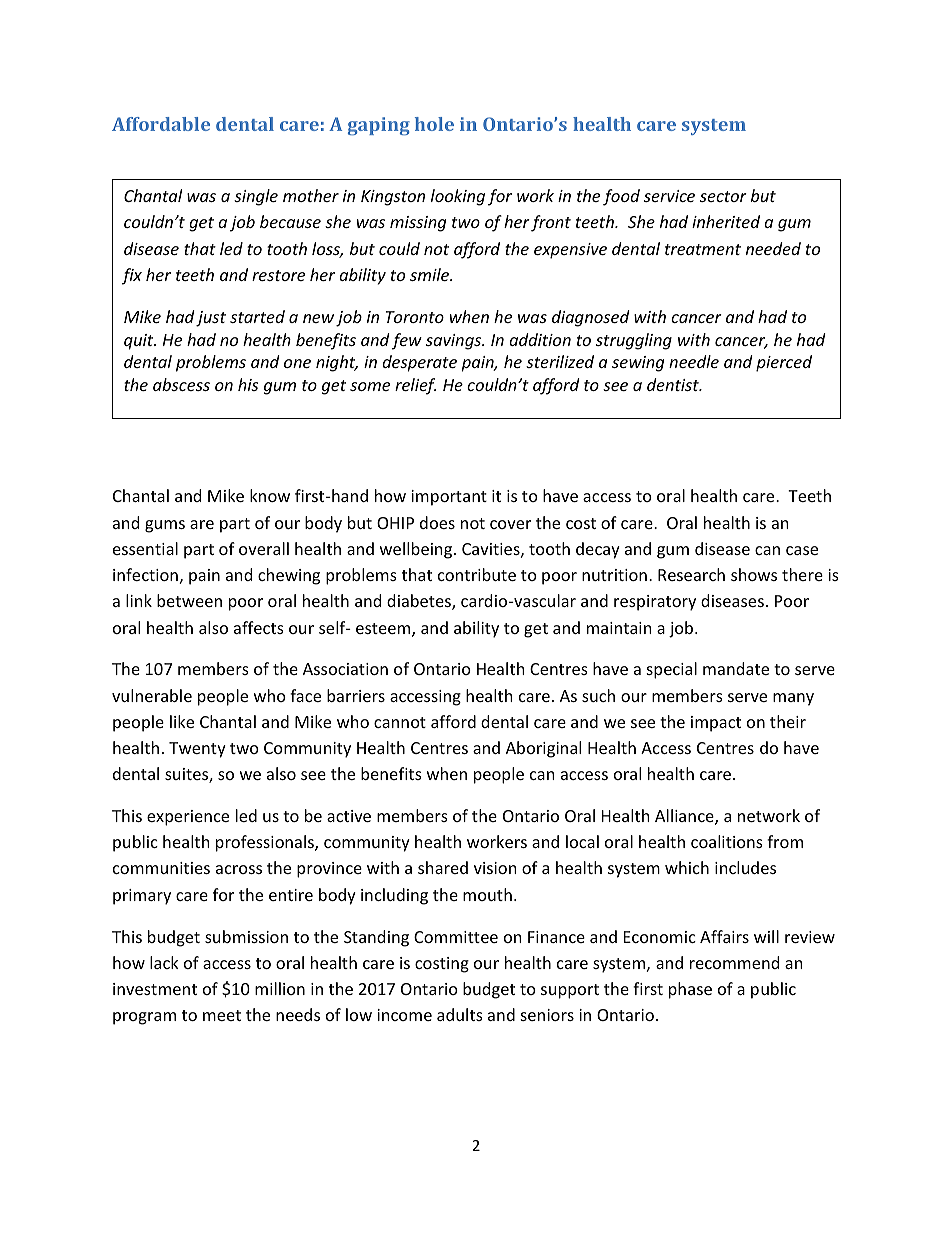 The height and width of the image is (1233, 952). I want to click on sector, so click(723, 196).
